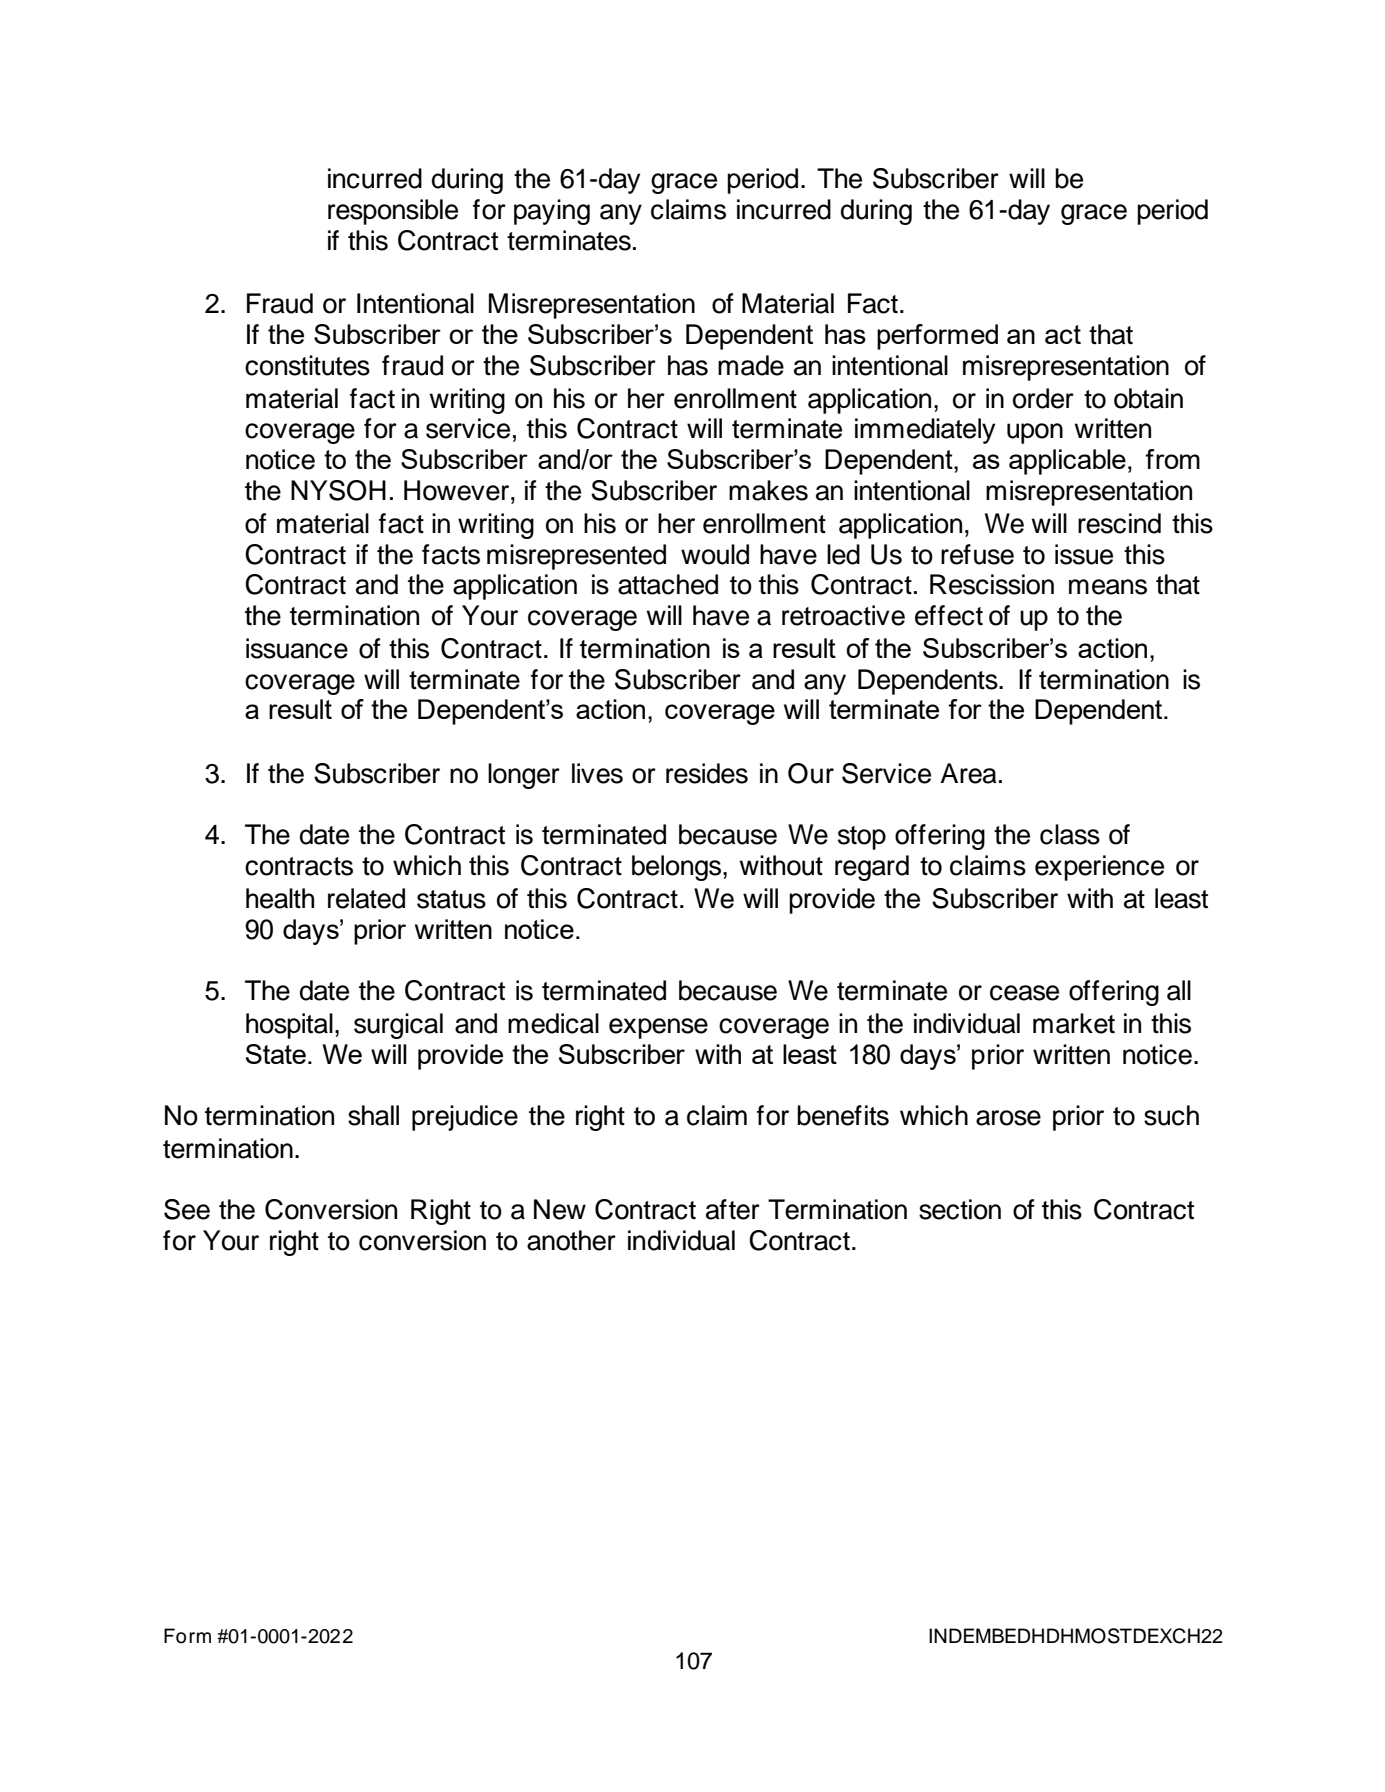 This screenshot has width=1385, height=1792. I want to click on after, so click(733, 1209).
